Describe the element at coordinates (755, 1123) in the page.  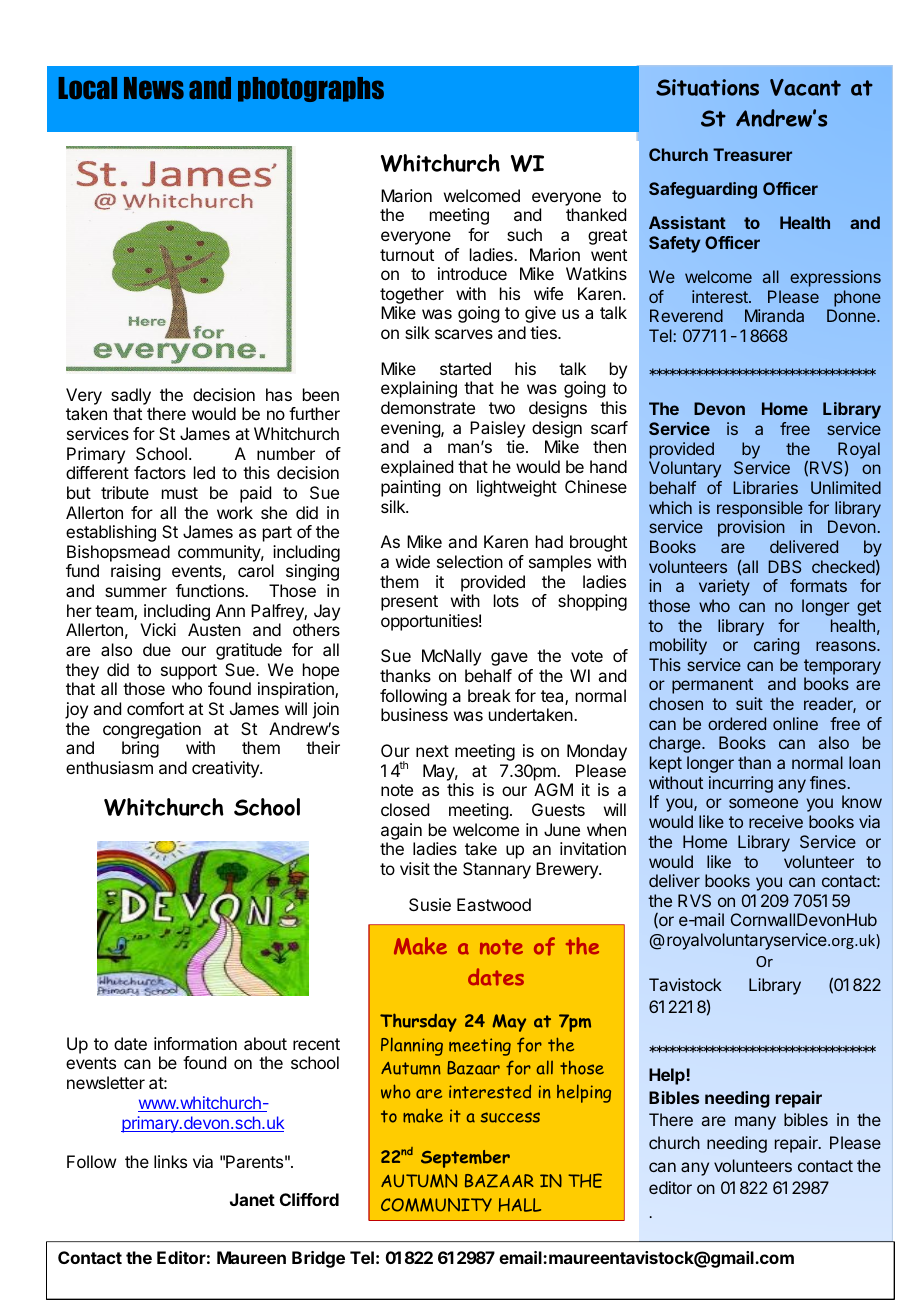
I see `many` at that location.
